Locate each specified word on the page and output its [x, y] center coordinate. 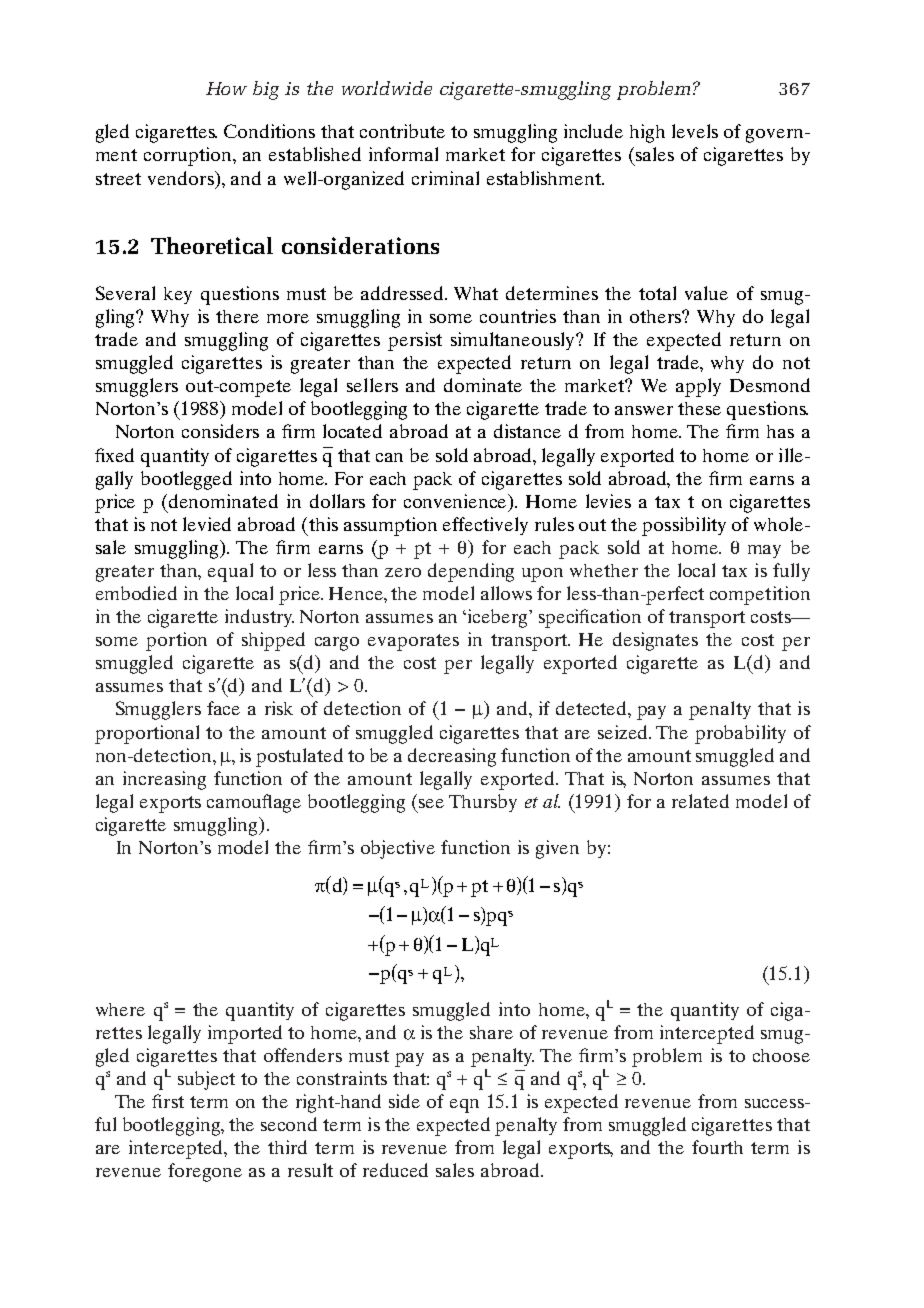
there [237, 316]
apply [698, 387]
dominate [483, 385]
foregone [205, 1172]
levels [695, 131]
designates [655, 641]
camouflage [254, 803]
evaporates [413, 642]
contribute [402, 131]
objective [398, 849]
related [700, 801]
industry [259, 618]
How [226, 88]
